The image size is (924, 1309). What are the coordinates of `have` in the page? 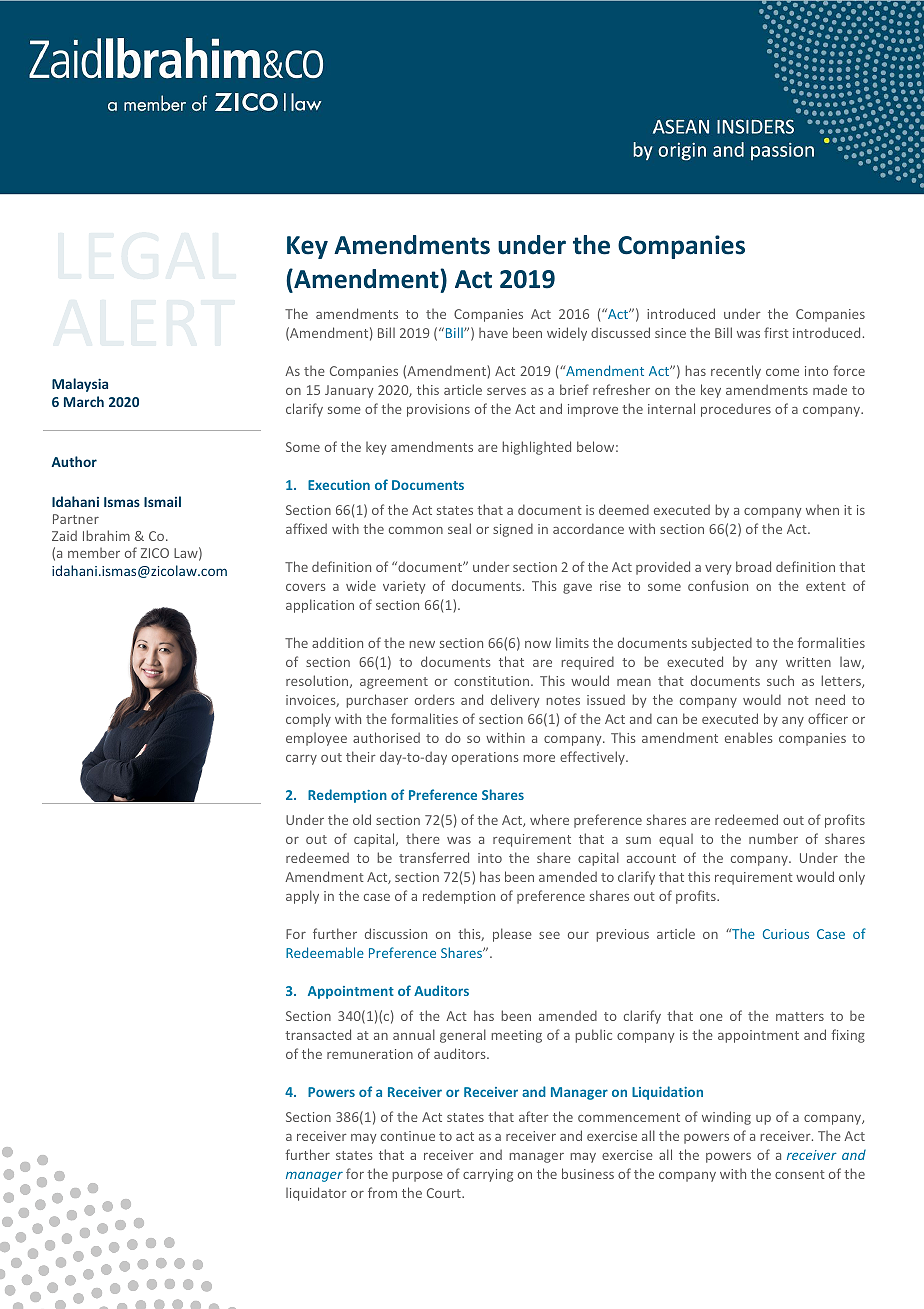 It's located at (493, 333).
